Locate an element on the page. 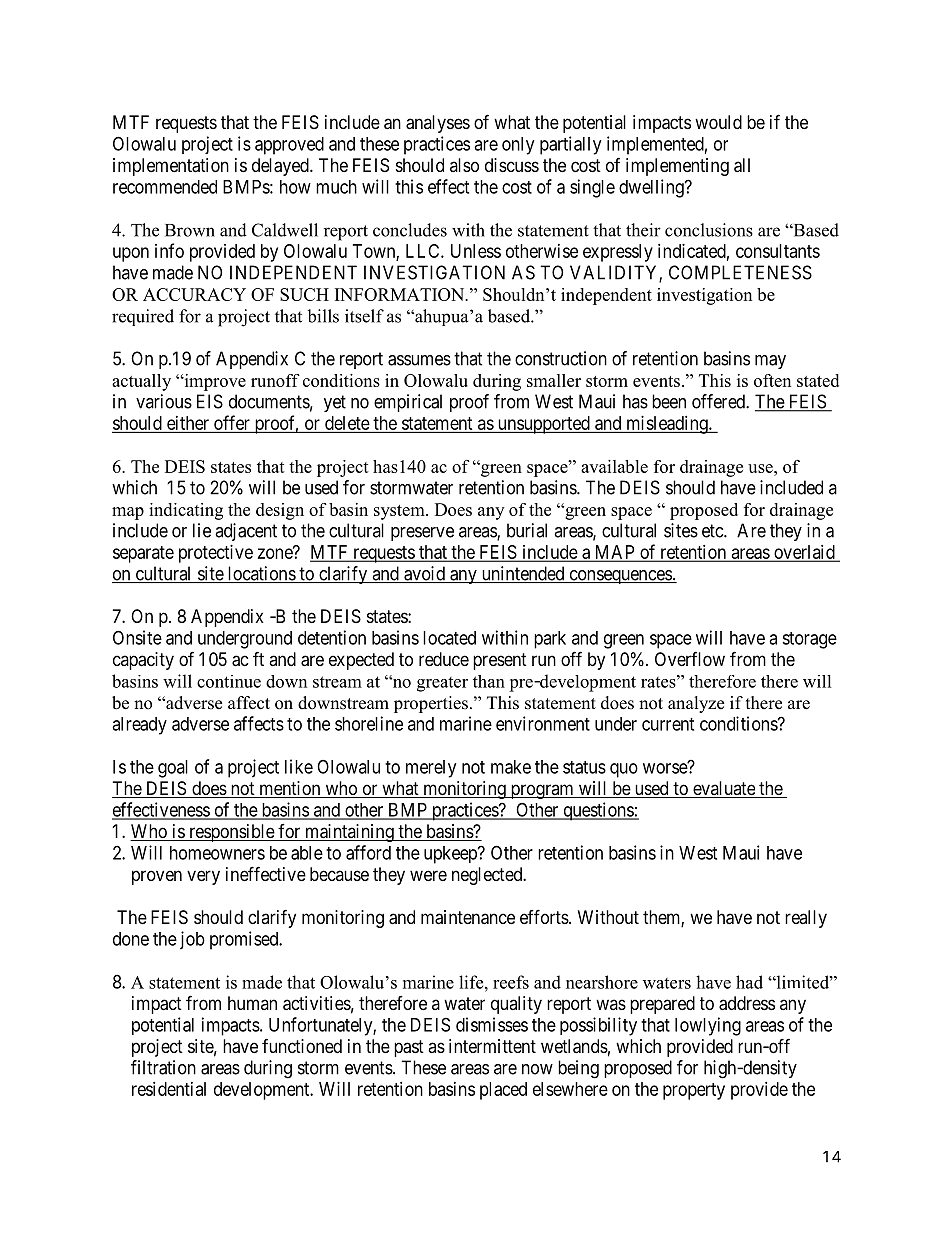  filtration is located at coordinates (163, 1067).
